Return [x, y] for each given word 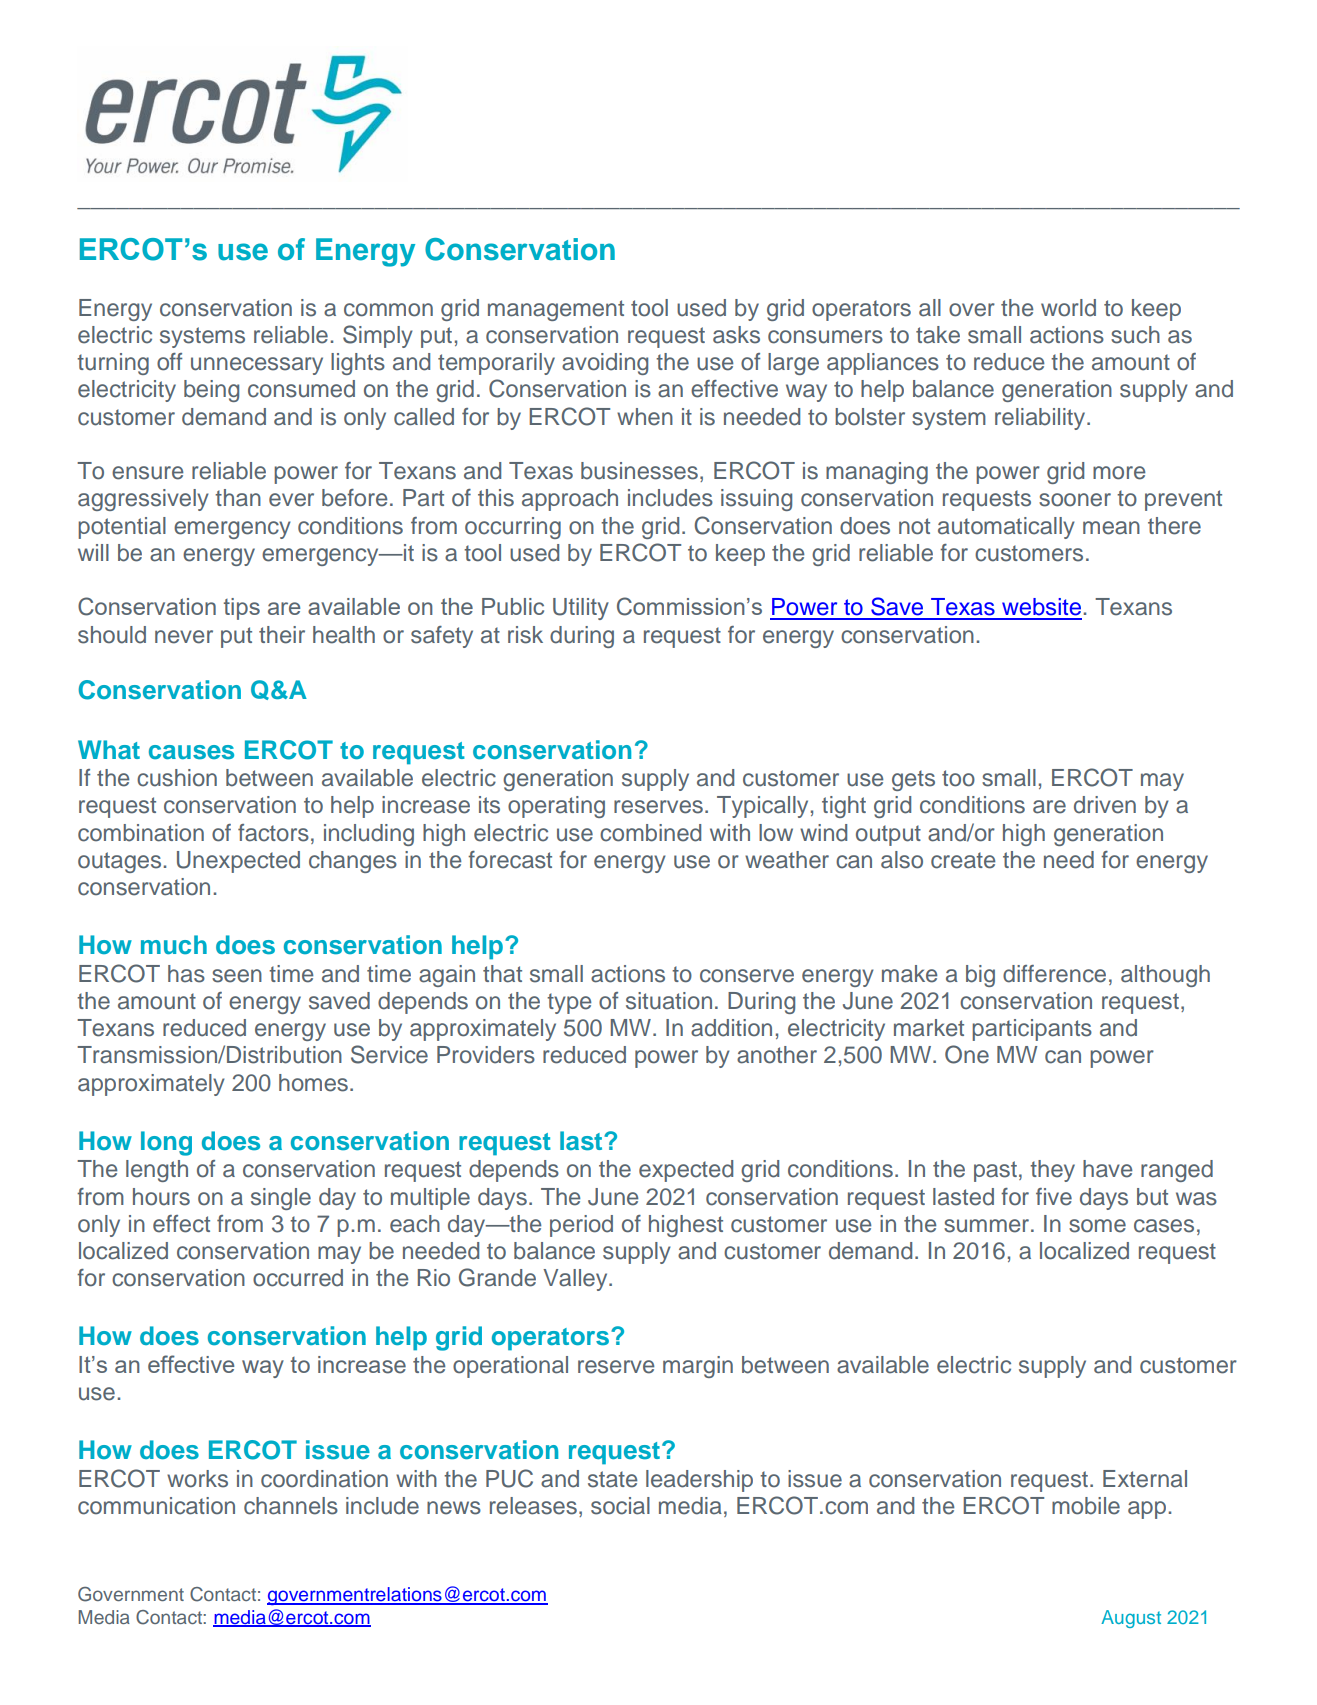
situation [669, 1001]
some [1097, 1226]
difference [1054, 974]
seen [237, 976]
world [1068, 308]
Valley [576, 1280]
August [1131, 1619]
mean [1111, 528]
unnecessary [257, 366]
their [282, 635]
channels [291, 1506]
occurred [298, 1278]
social [620, 1506]
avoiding [605, 364]
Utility [581, 609]
